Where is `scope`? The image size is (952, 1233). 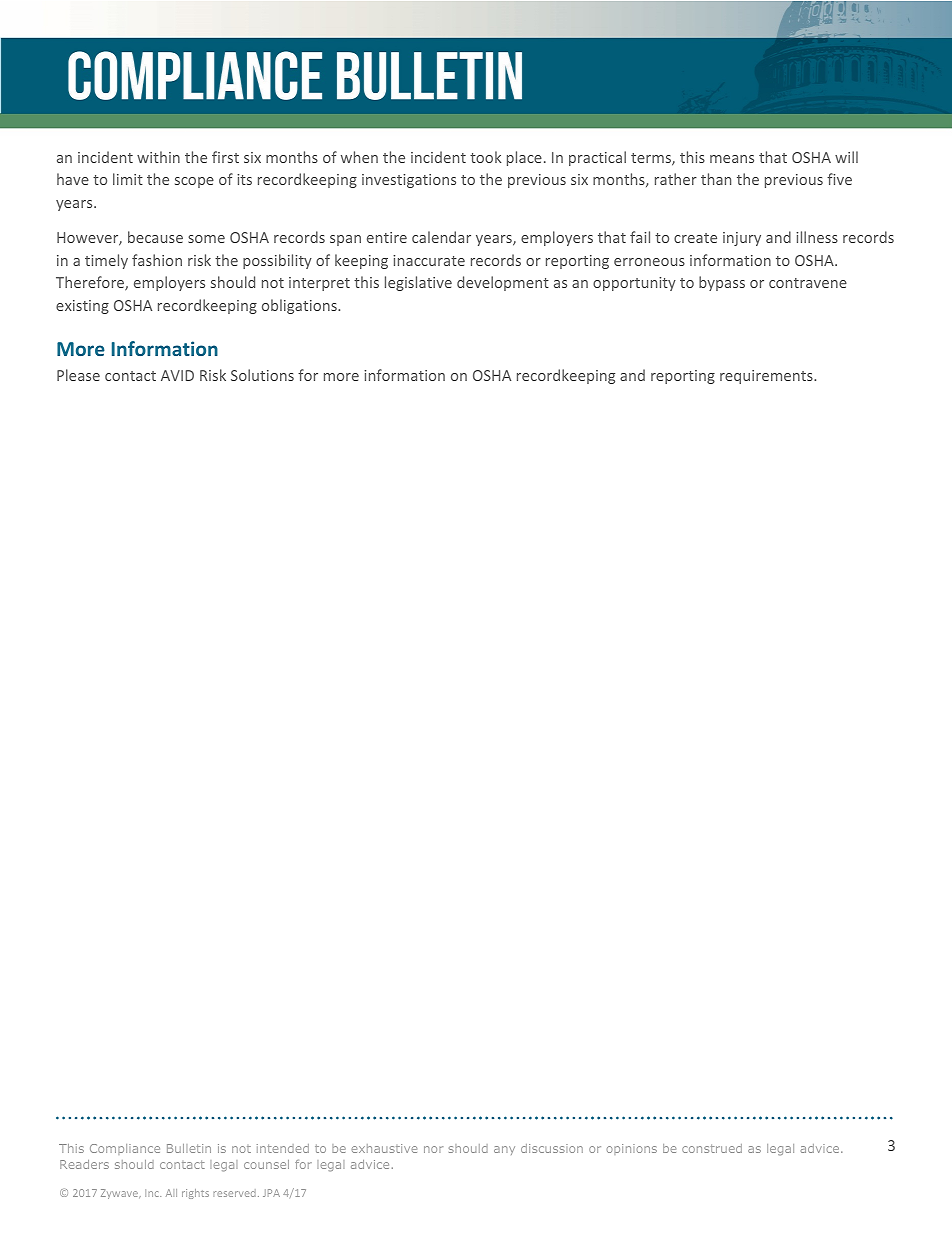 scope is located at coordinates (194, 182).
